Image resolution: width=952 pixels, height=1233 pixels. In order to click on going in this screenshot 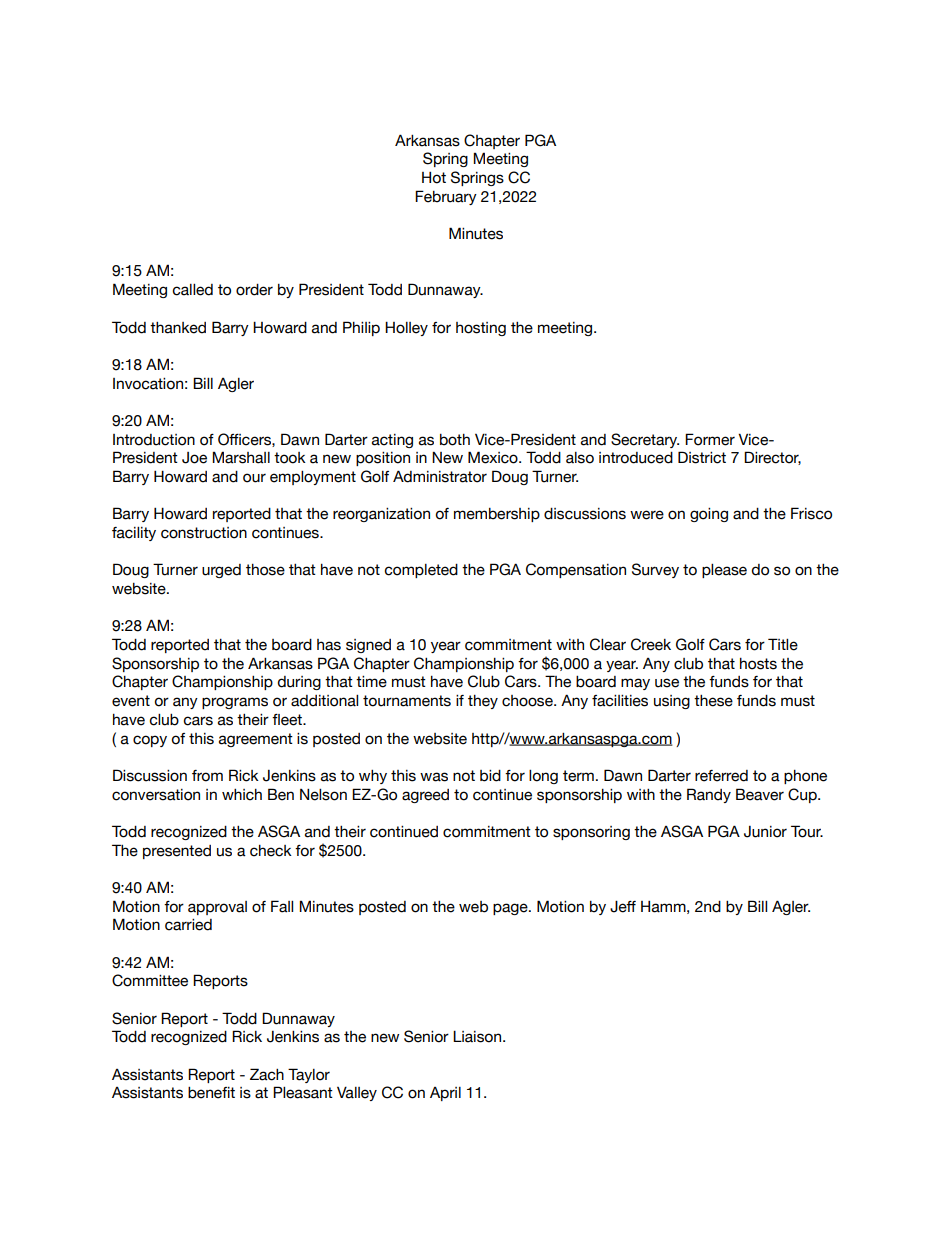, I will do `click(709, 515)`.
